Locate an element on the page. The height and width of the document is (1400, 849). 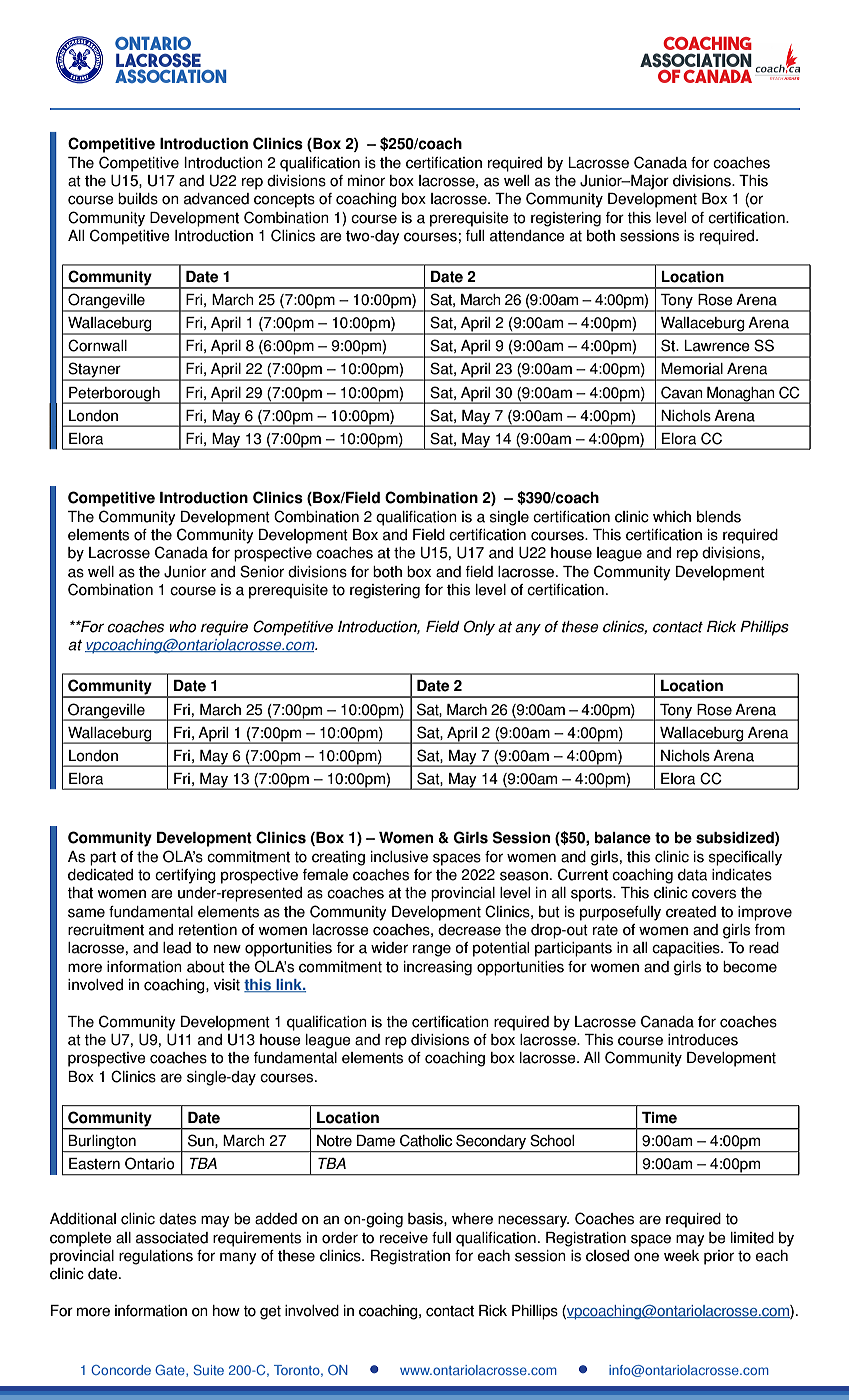
minor is located at coordinates (366, 181).
